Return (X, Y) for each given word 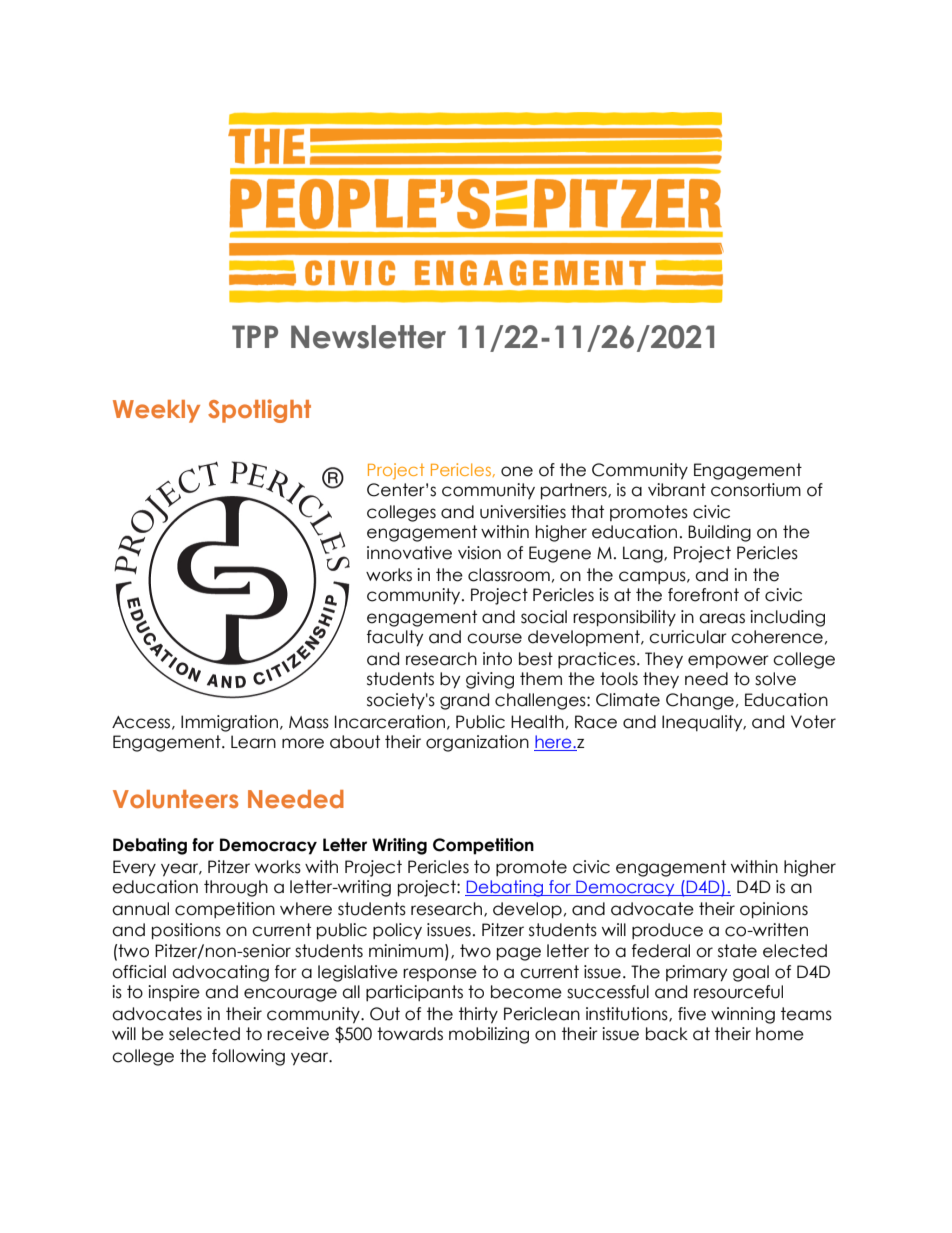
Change (700, 701)
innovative (409, 553)
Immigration (229, 723)
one (517, 471)
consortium (756, 490)
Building (719, 533)
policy (397, 931)
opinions (774, 910)
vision (479, 553)
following (248, 1057)
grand (464, 701)
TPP (255, 336)
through (236, 888)
